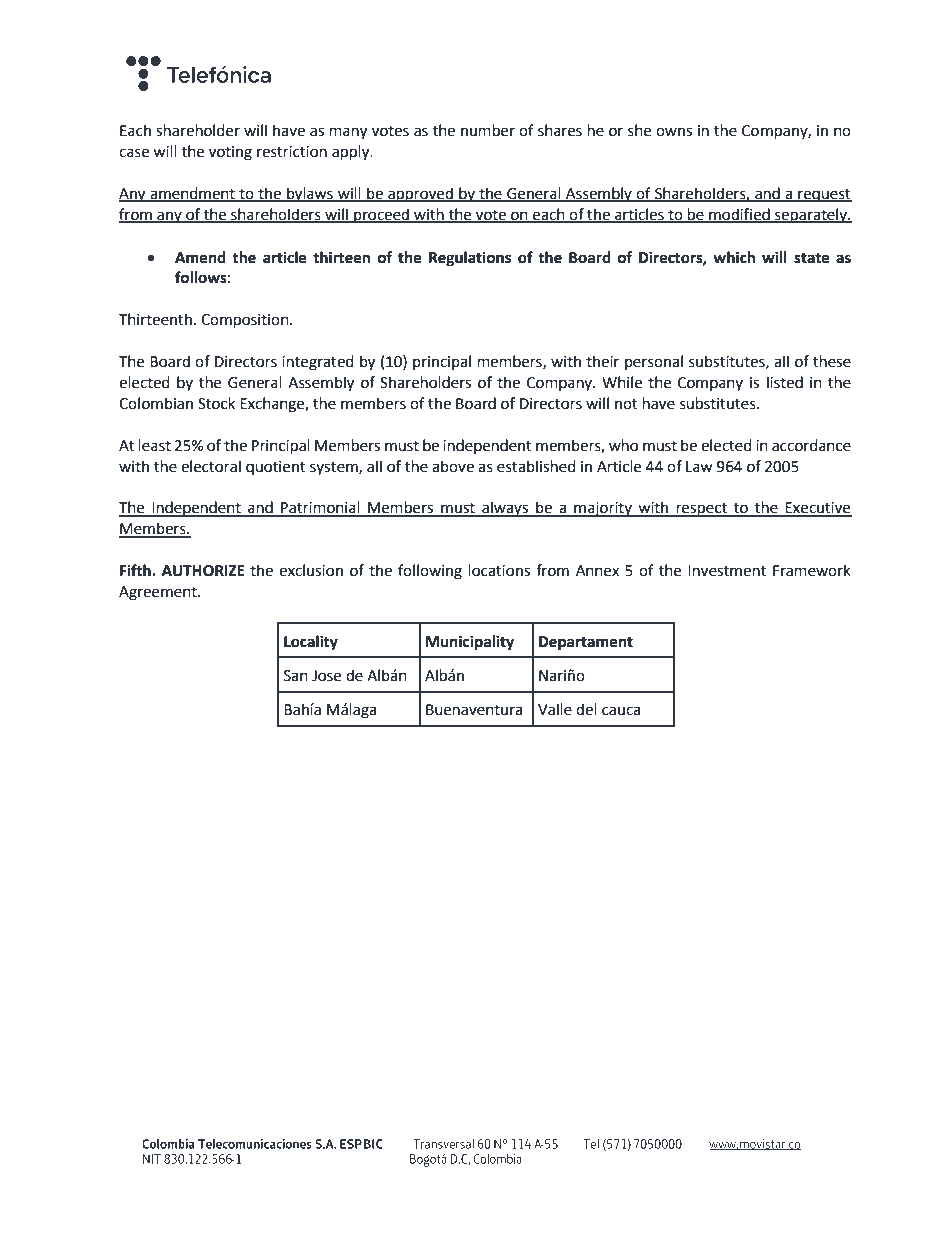 The height and width of the screenshot is (1233, 952). What do you see at coordinates (555, 709) in the screenshot?
I see `Valle` at bounding box center [555, 709].
